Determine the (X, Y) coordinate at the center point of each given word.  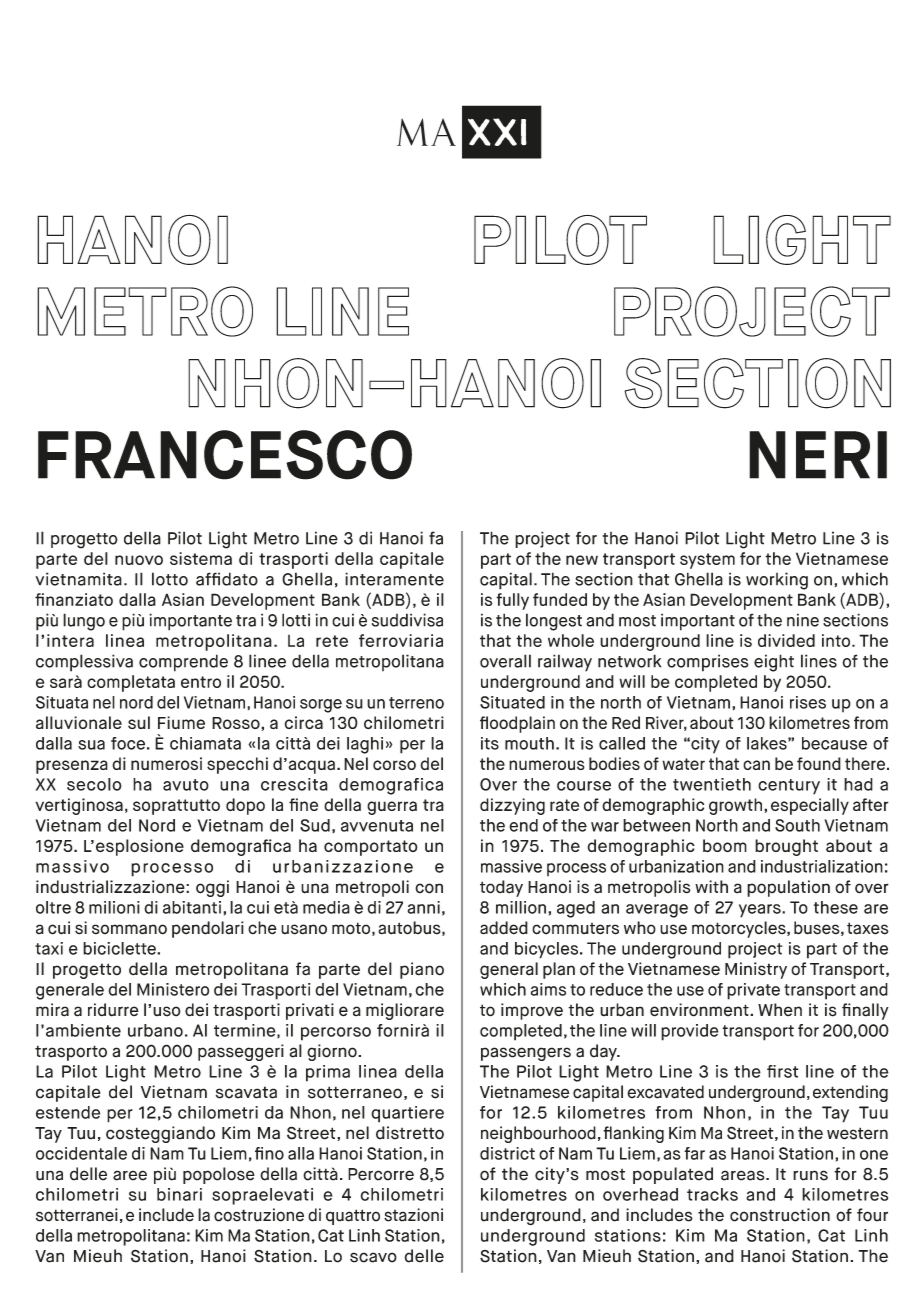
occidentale (81, 1153)
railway (565, 663)
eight (774, 663)
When (780, 1010)
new (582, 560)
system (707, 561)
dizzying (512, 806)
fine (303, 804)
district (507, 1153)
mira (52, 1010)
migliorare (405, 1011)
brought (786, 847)
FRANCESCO (225, 455)
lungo (84, 622)
